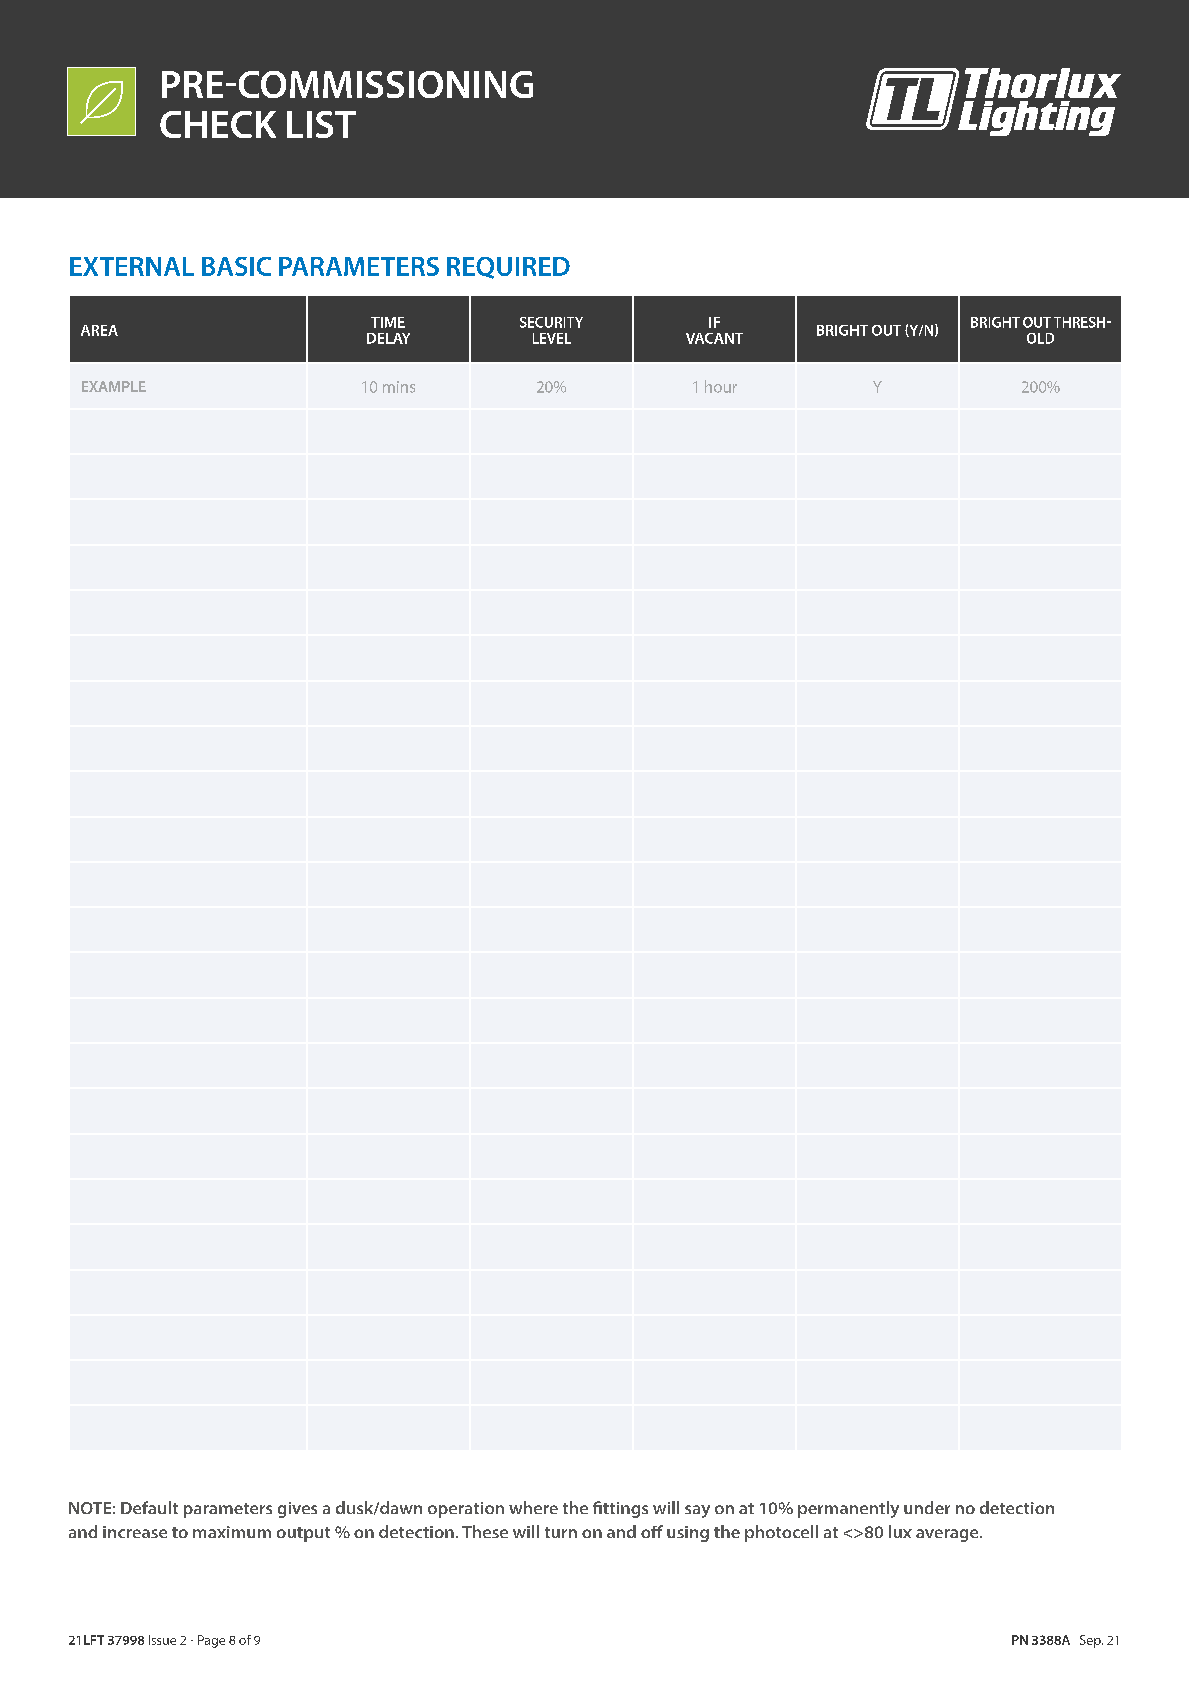  What do you see at coordinates (927, 1507) in the page?
I see `under` at bounding box center [927, 1507].
